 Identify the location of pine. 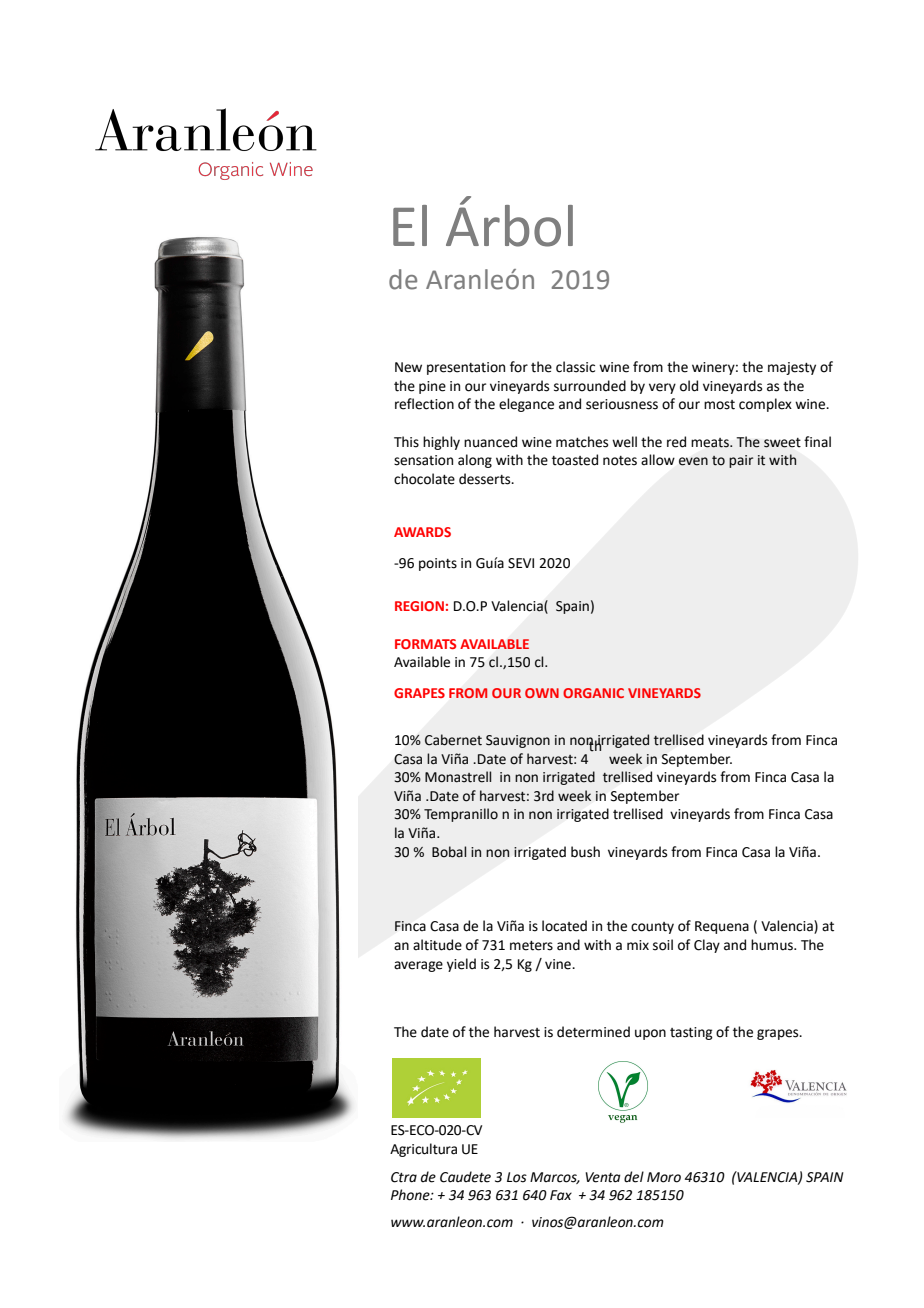
(432, 387).
